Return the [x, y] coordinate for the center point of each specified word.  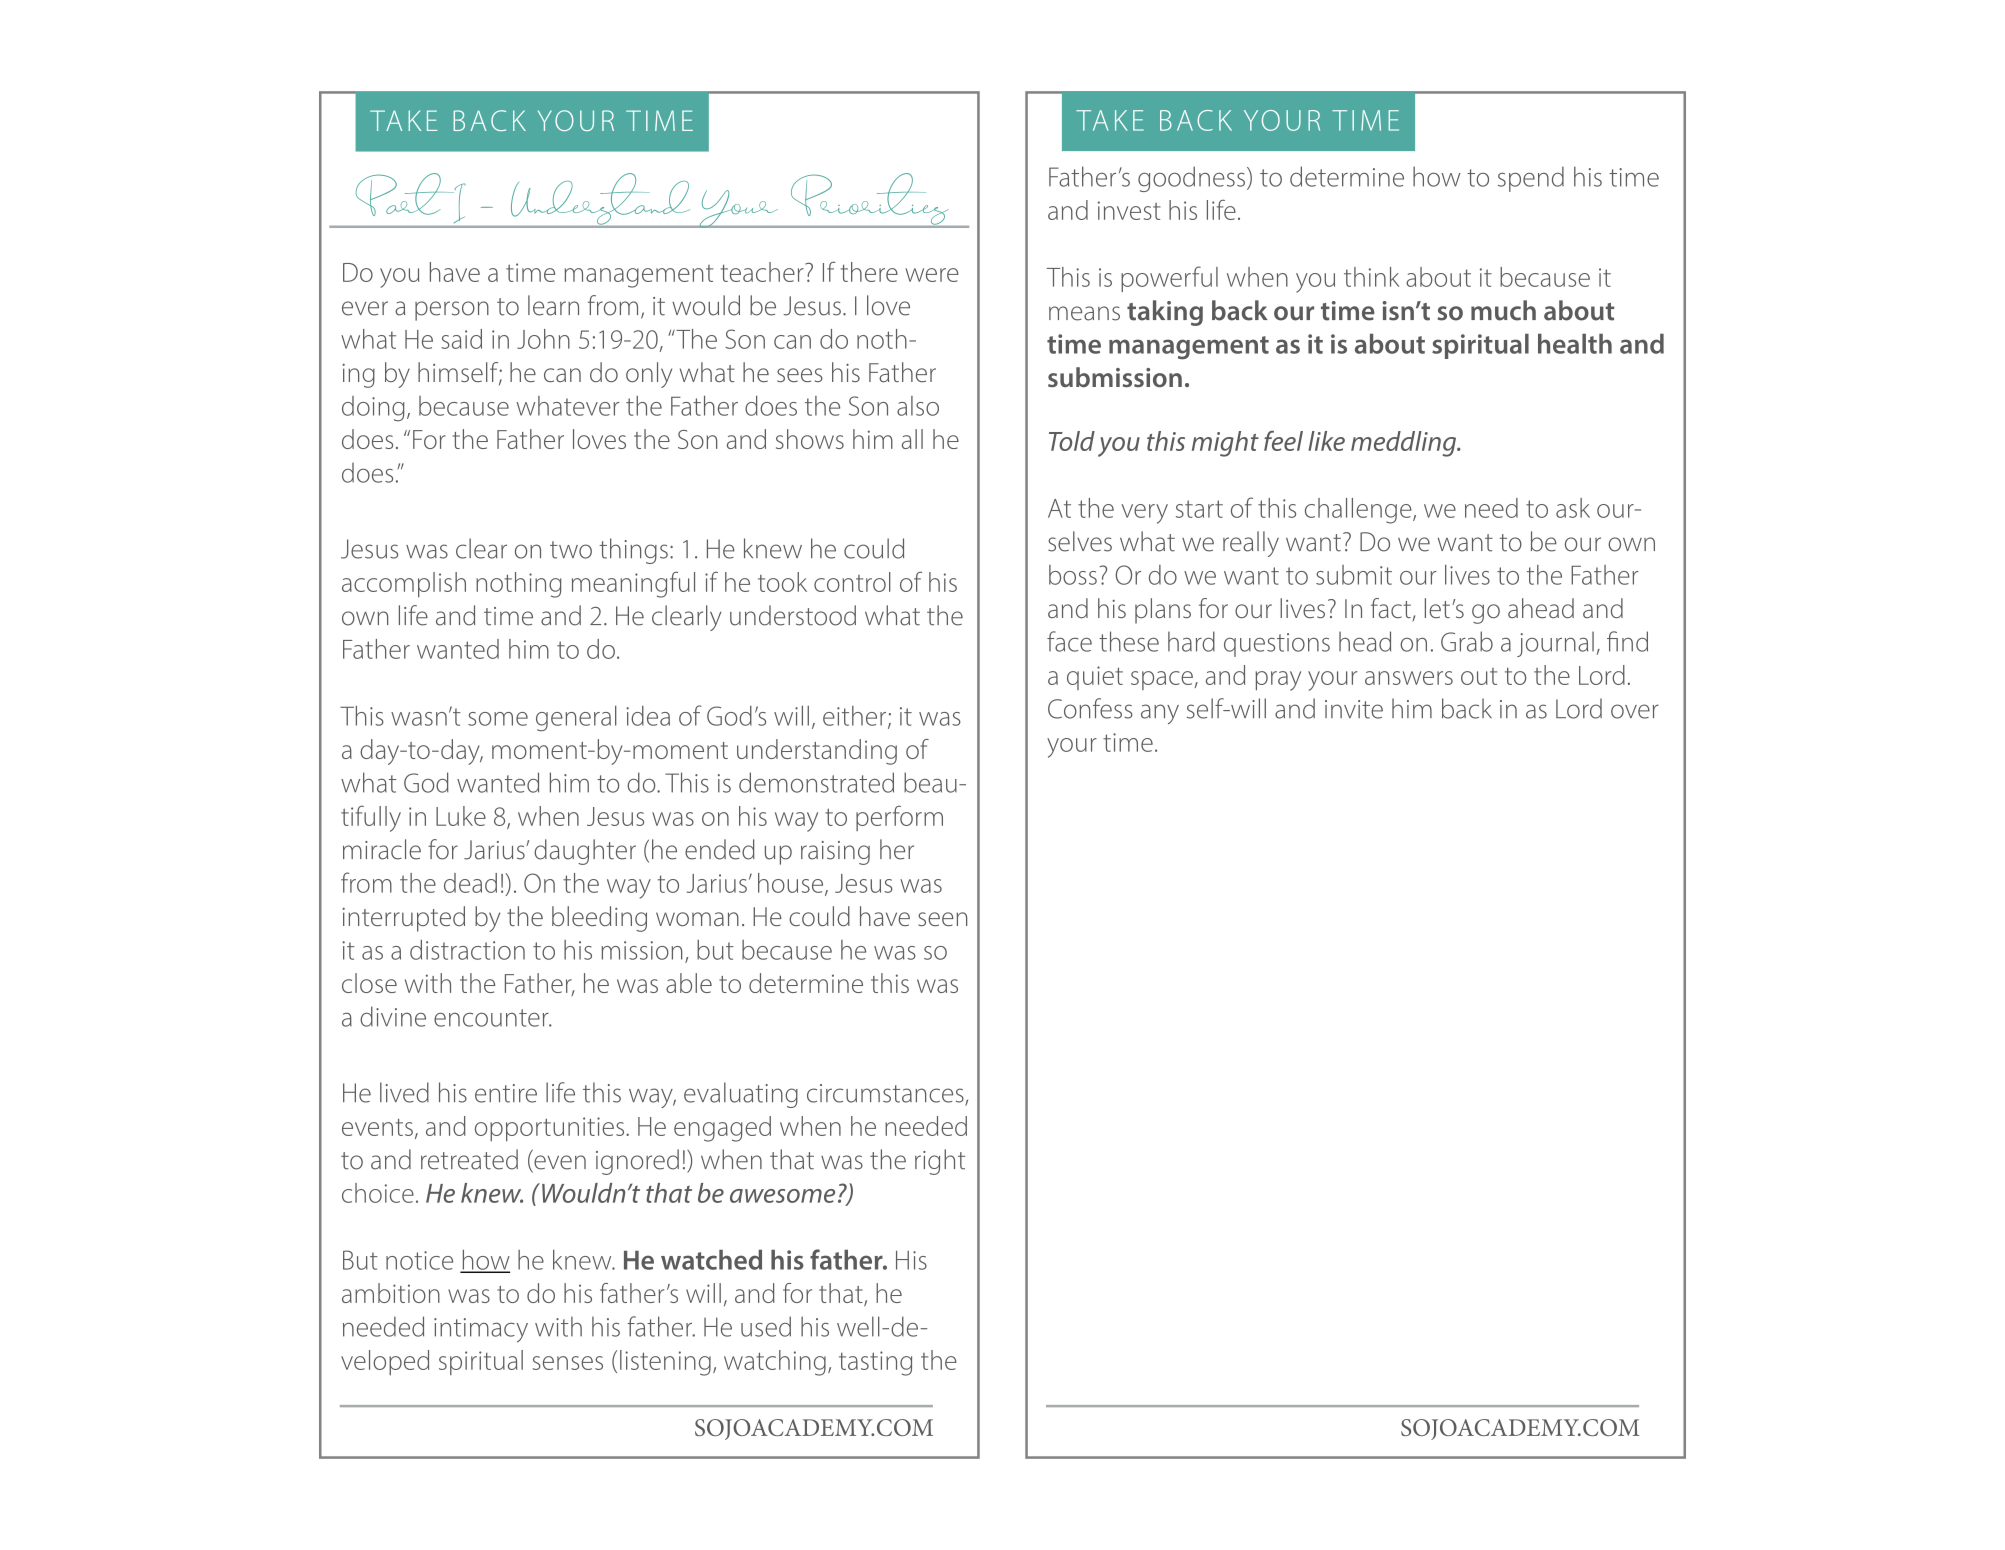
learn [553, 305]
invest [1129, 210]
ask [1573, 508]
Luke [461, 816]
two [571, 550]
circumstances [886, 1094]
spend [1531, 179]
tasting [875, 1363]
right [940, 1162]
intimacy [481, 1330]
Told [1072, 441]
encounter [492, 1018]
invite [1354, 709]
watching [775, 1363]
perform [899, 818]
